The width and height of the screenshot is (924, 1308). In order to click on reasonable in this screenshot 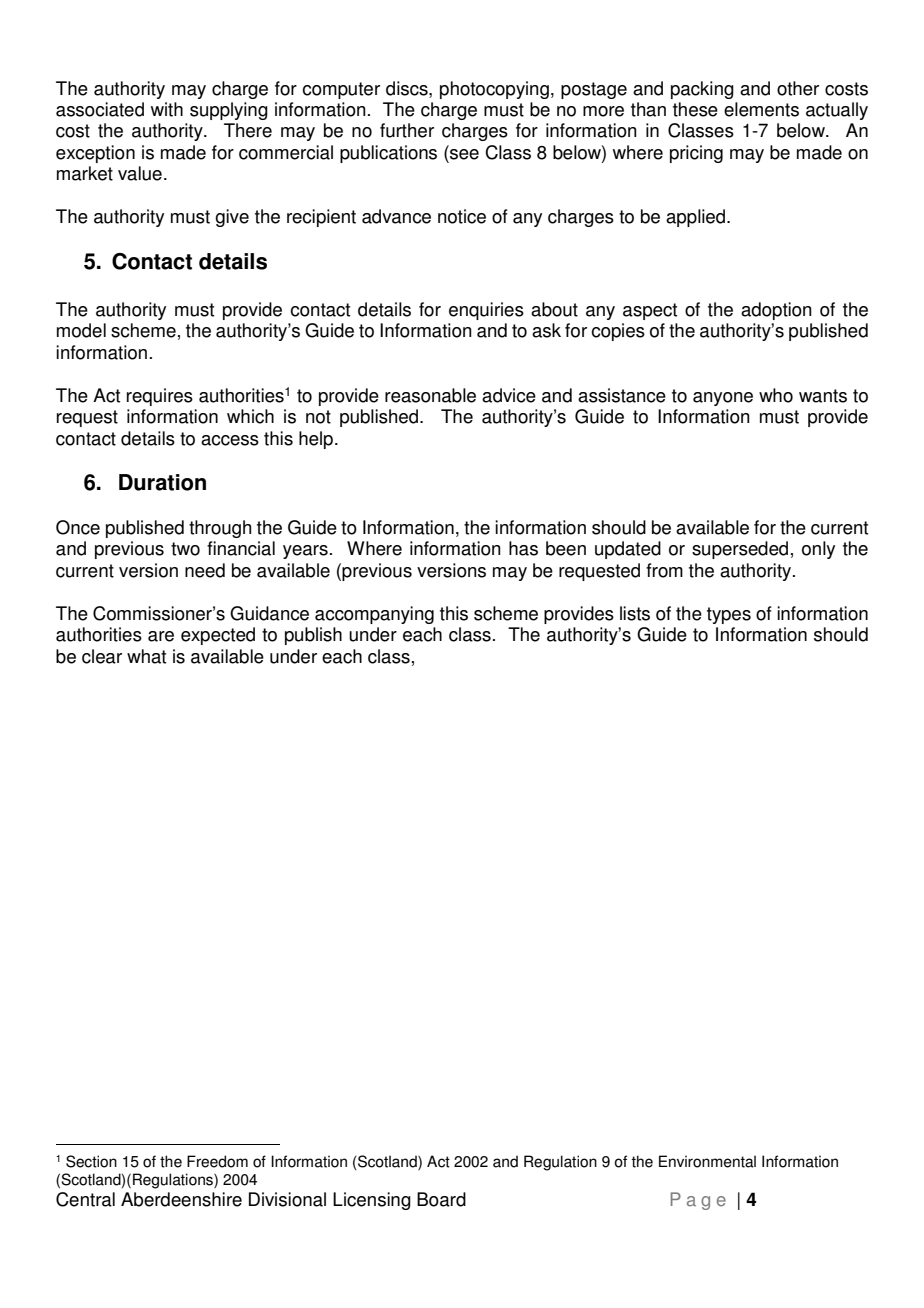, I will do `click(430, 395)`.
